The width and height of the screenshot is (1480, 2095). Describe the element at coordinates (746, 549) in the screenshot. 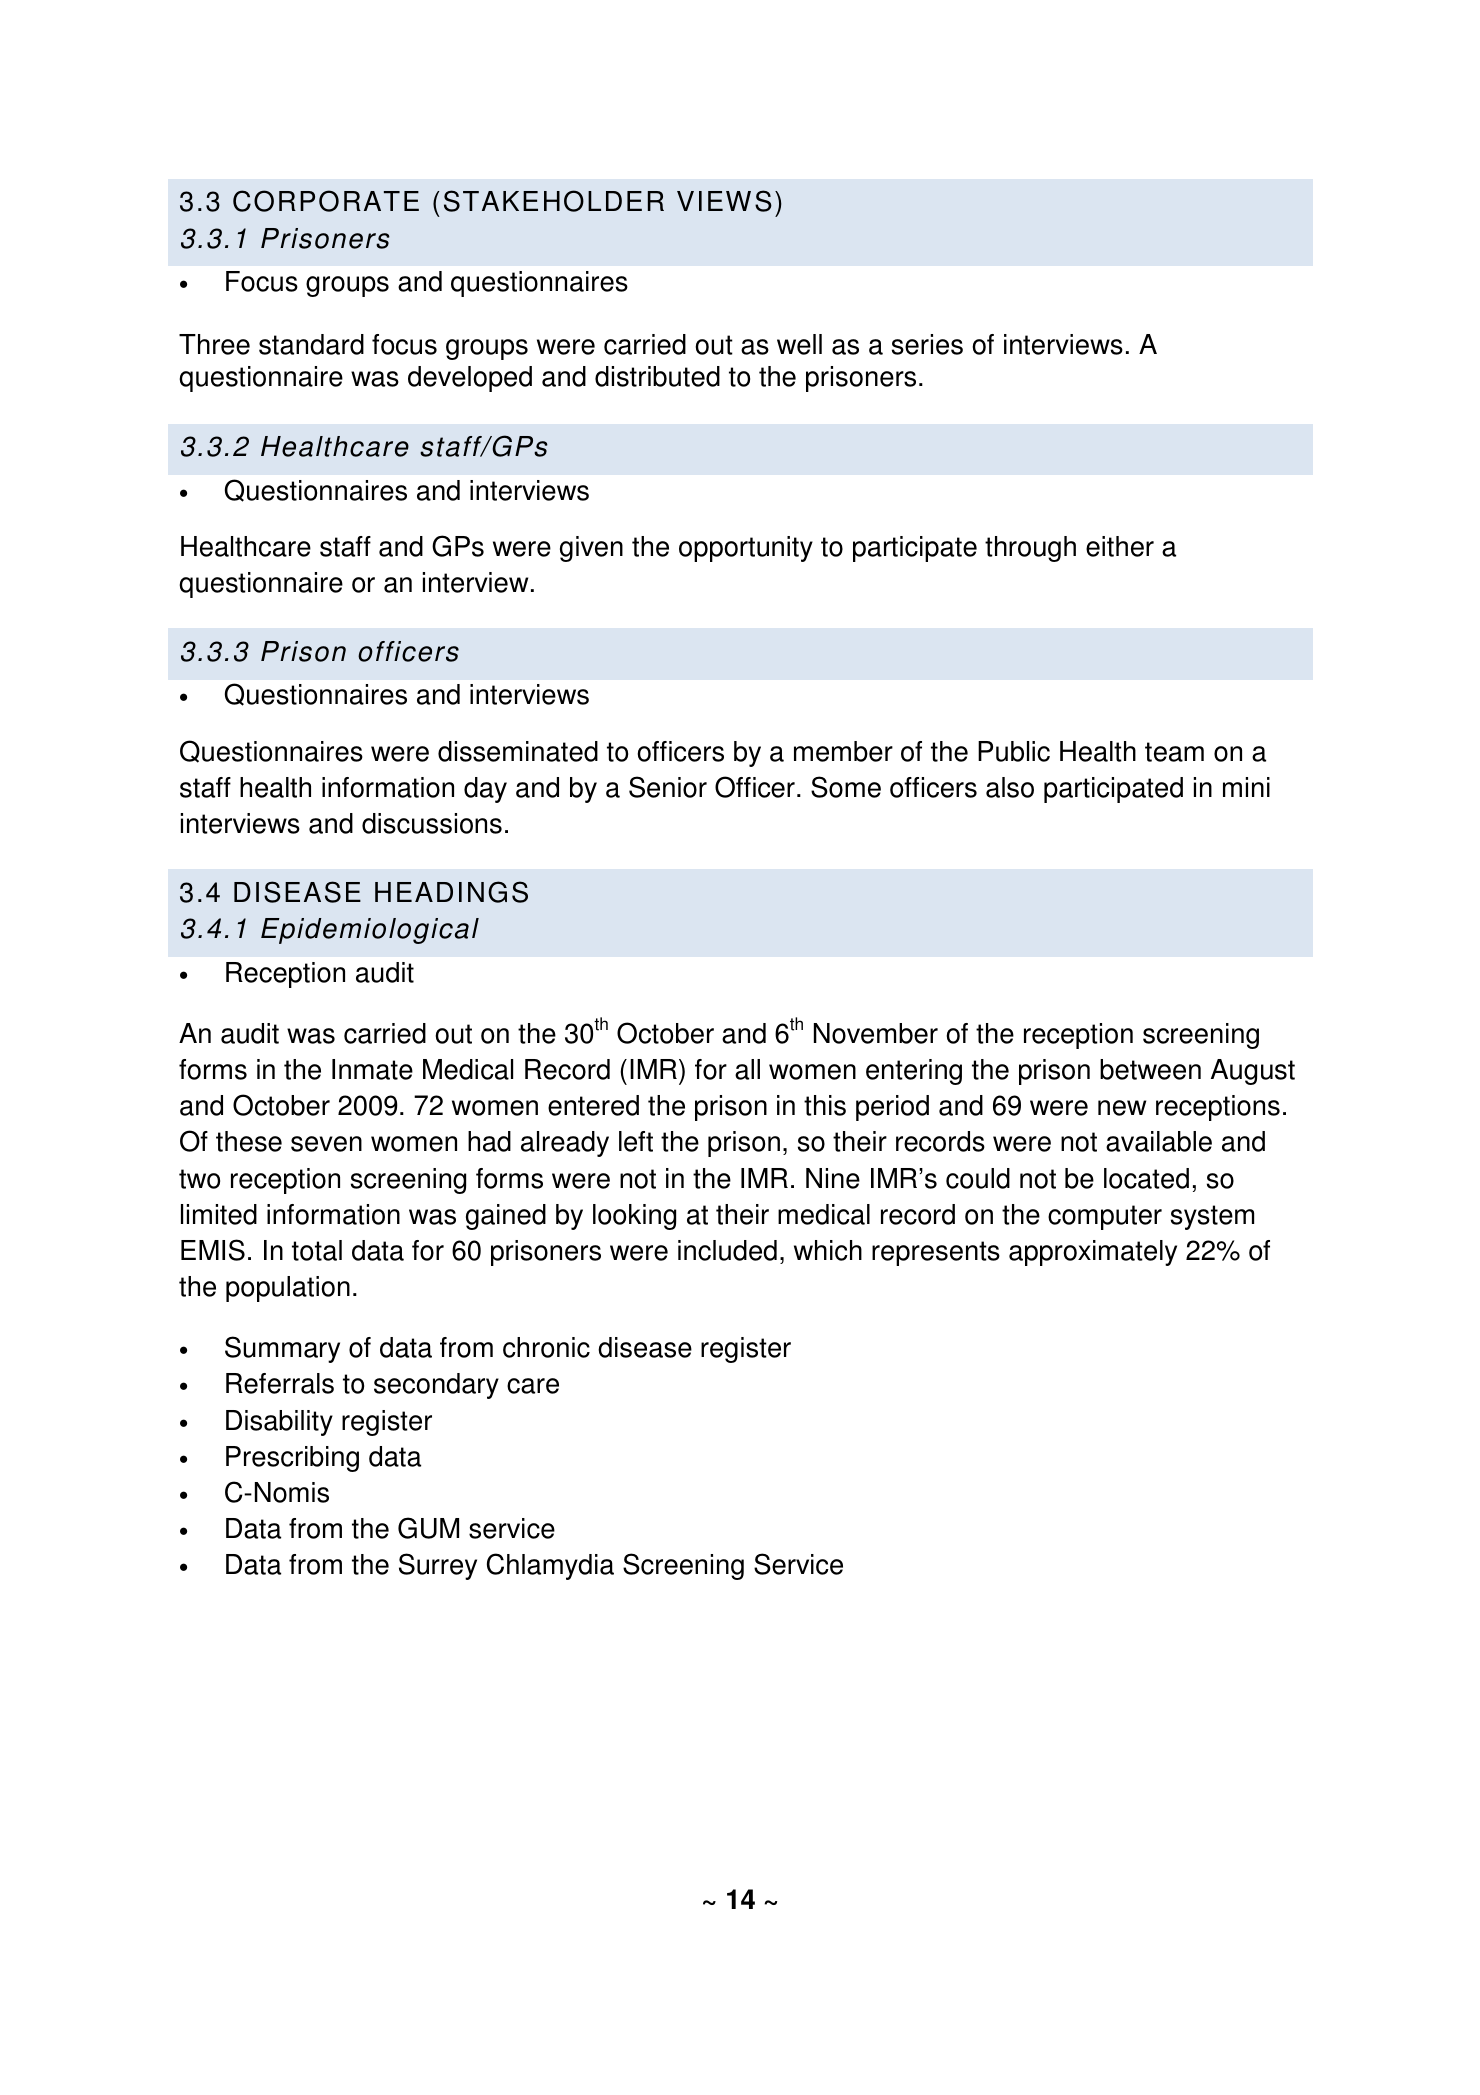

I see `opportunity` at that location.
